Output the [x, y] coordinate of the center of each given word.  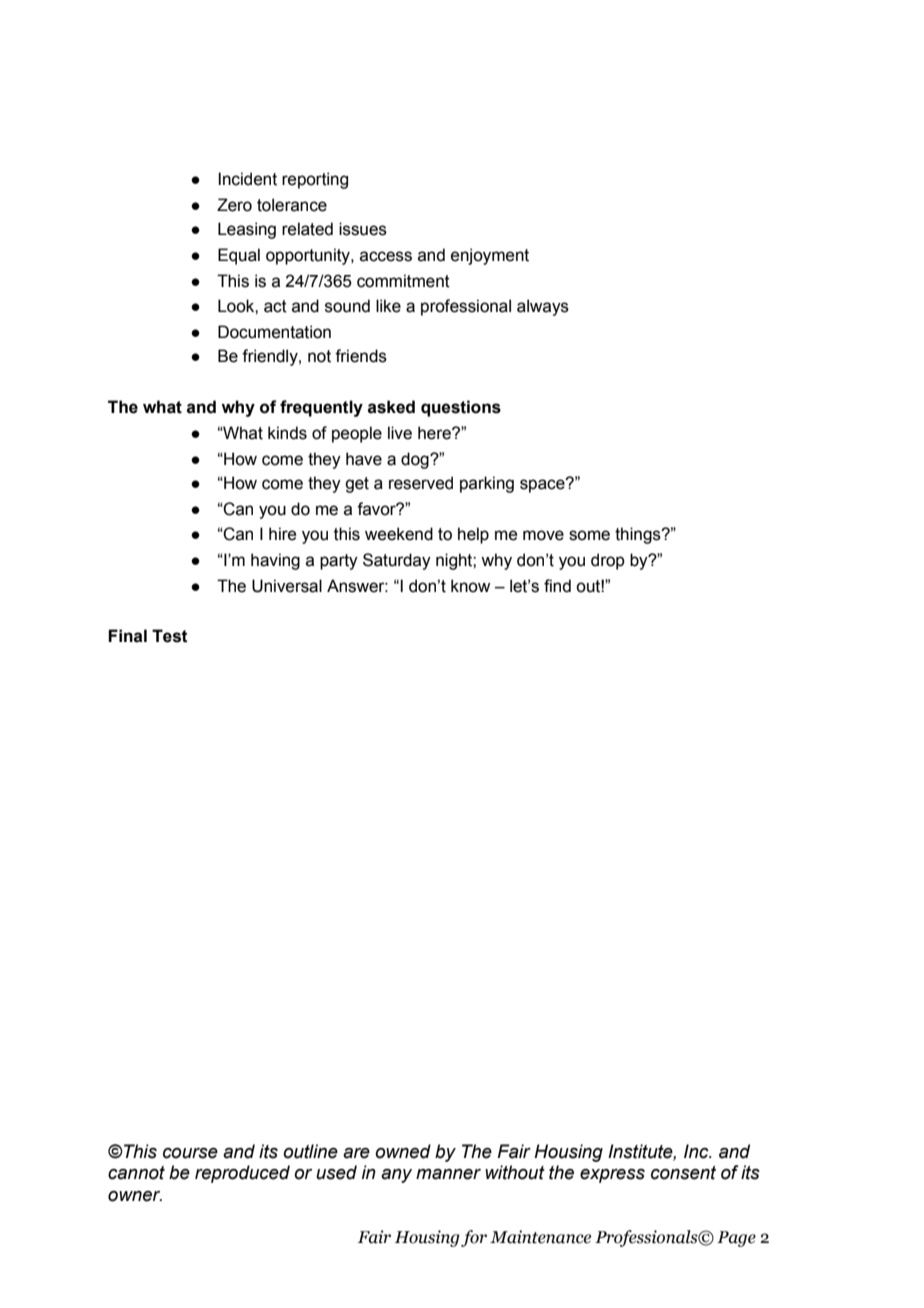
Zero [234, 205]
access [386, 256]
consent [683, 1173]
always [543, 307]
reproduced [242, 1174]
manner [448, 1174]
